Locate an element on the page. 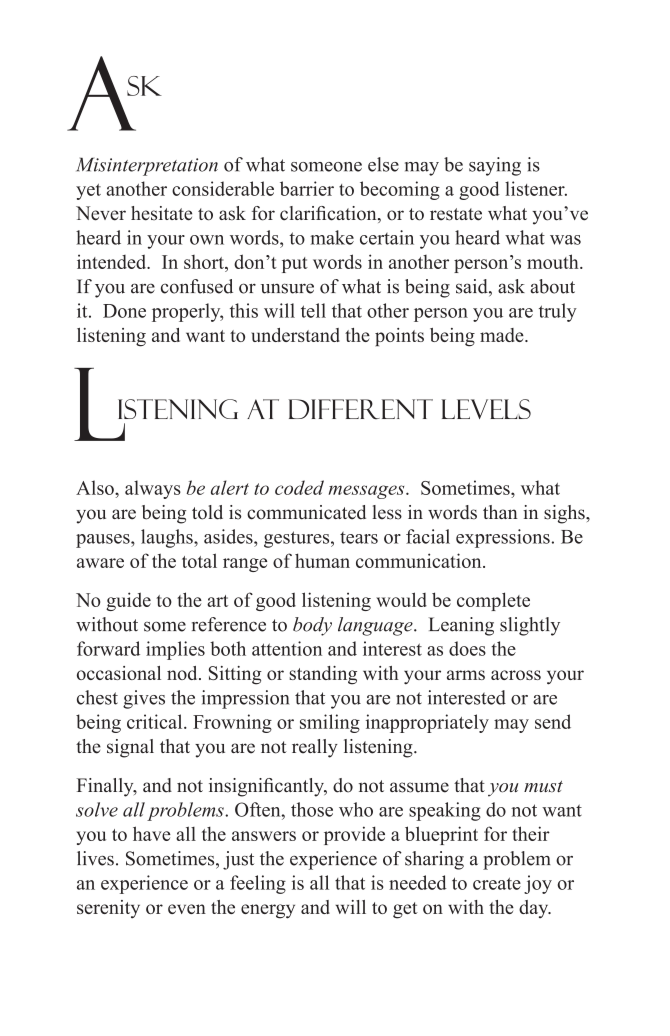 The height and width of the image is (1036, 670). expressions is located at coordinates (503, 538).
